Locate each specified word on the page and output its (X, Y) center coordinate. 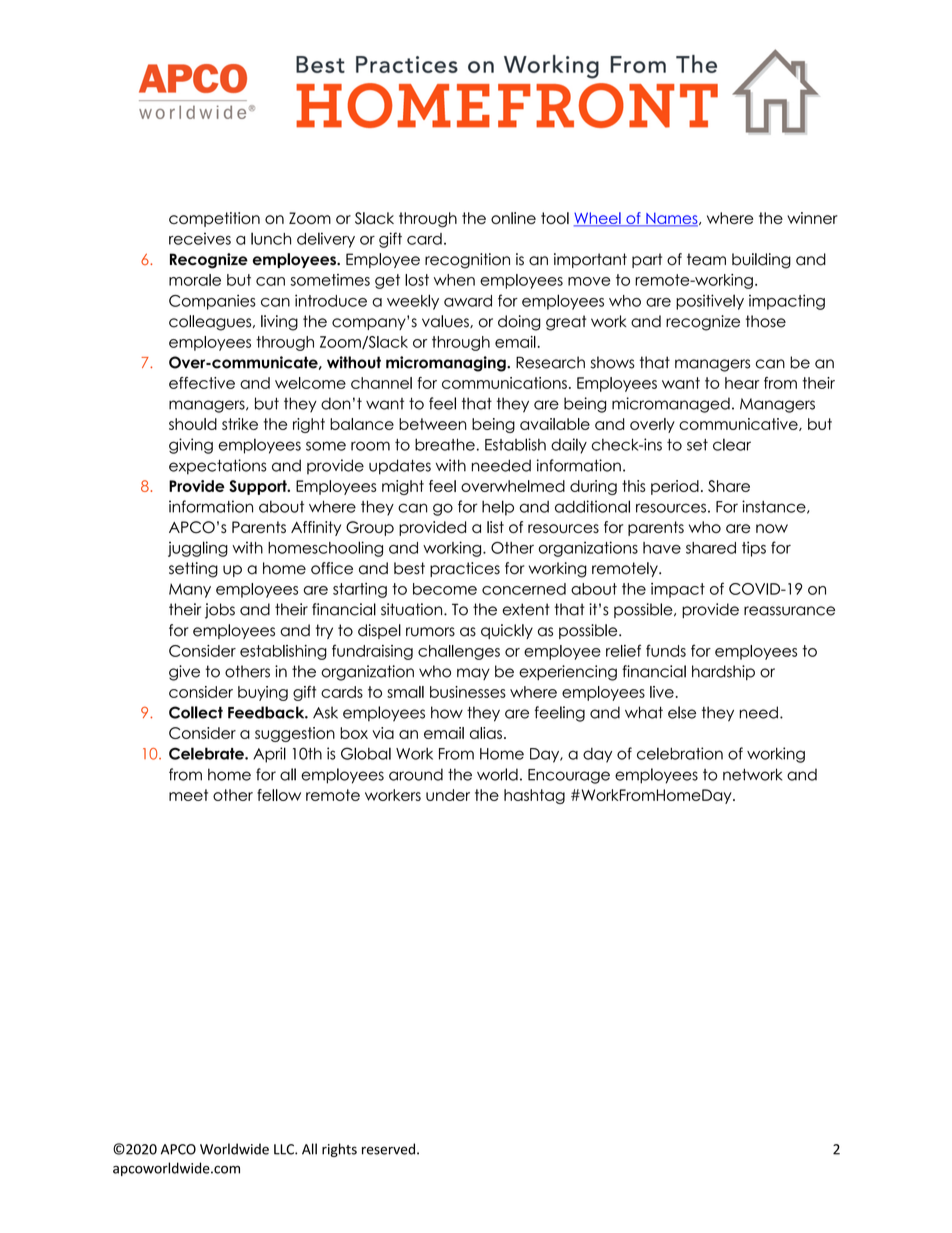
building (761, 261)
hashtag (534, 796)
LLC (285, 1149)
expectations (218, 467)
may (473, 674)
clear (732, 444)
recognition (467, 261)
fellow (279, 795)
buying (263, 693)
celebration (680, 753)
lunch (271, 238)
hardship (723, 672)
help (498, 508)
